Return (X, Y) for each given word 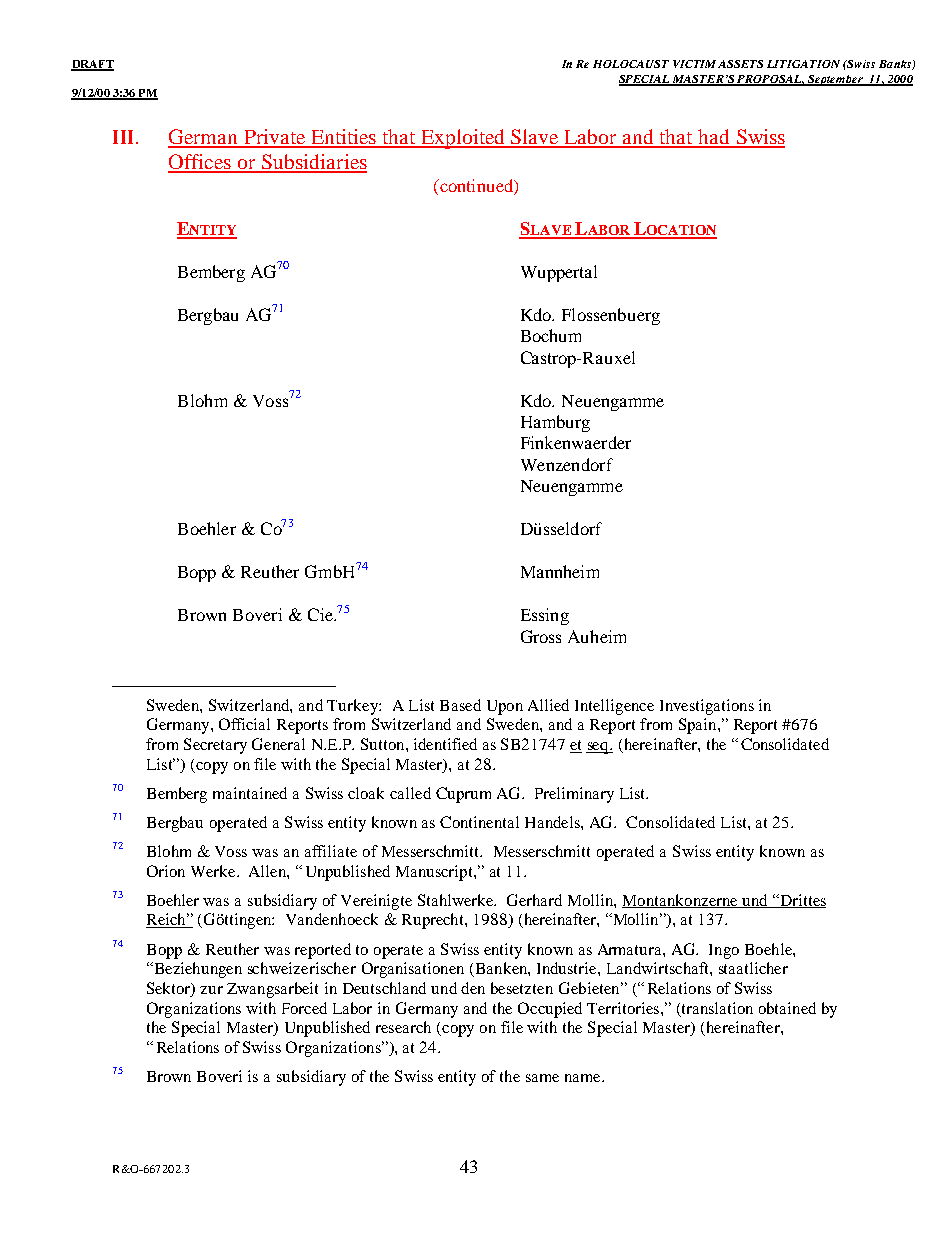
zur (211, 990)
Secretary (215, 746)
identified (445, 744)
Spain (699, 726)
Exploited (463, 139)
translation (716, 1009)
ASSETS (740, 64)
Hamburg (555, 423)
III (123, 137)
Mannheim (560, 571)
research (403, 1027)
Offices (200, 163)
